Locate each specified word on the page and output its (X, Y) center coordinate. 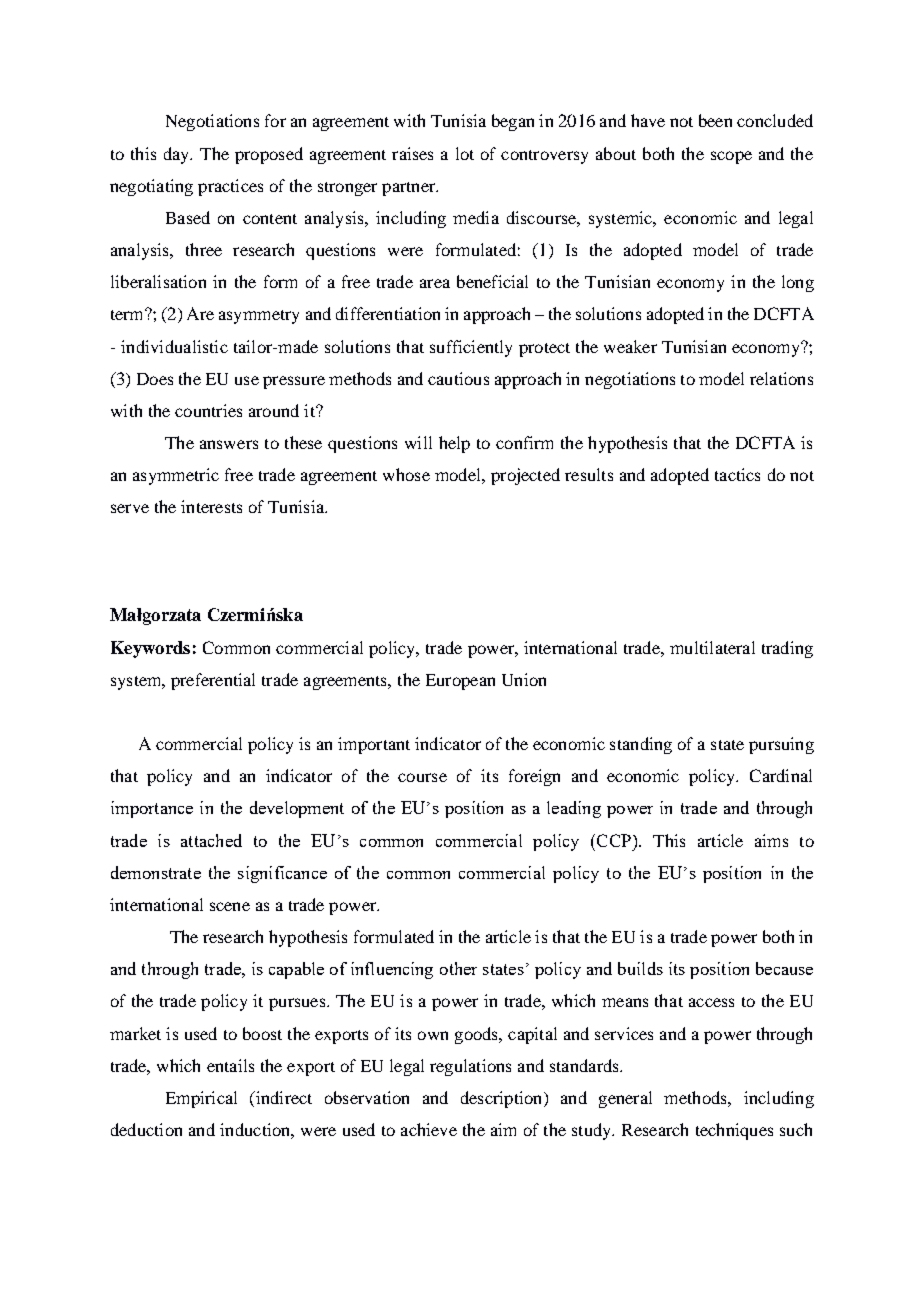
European (460, 682)
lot (465, 153)
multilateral (712, 647)
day (178, 155)
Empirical (201, 1099)
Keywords (150, 649)
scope (731, 157)
